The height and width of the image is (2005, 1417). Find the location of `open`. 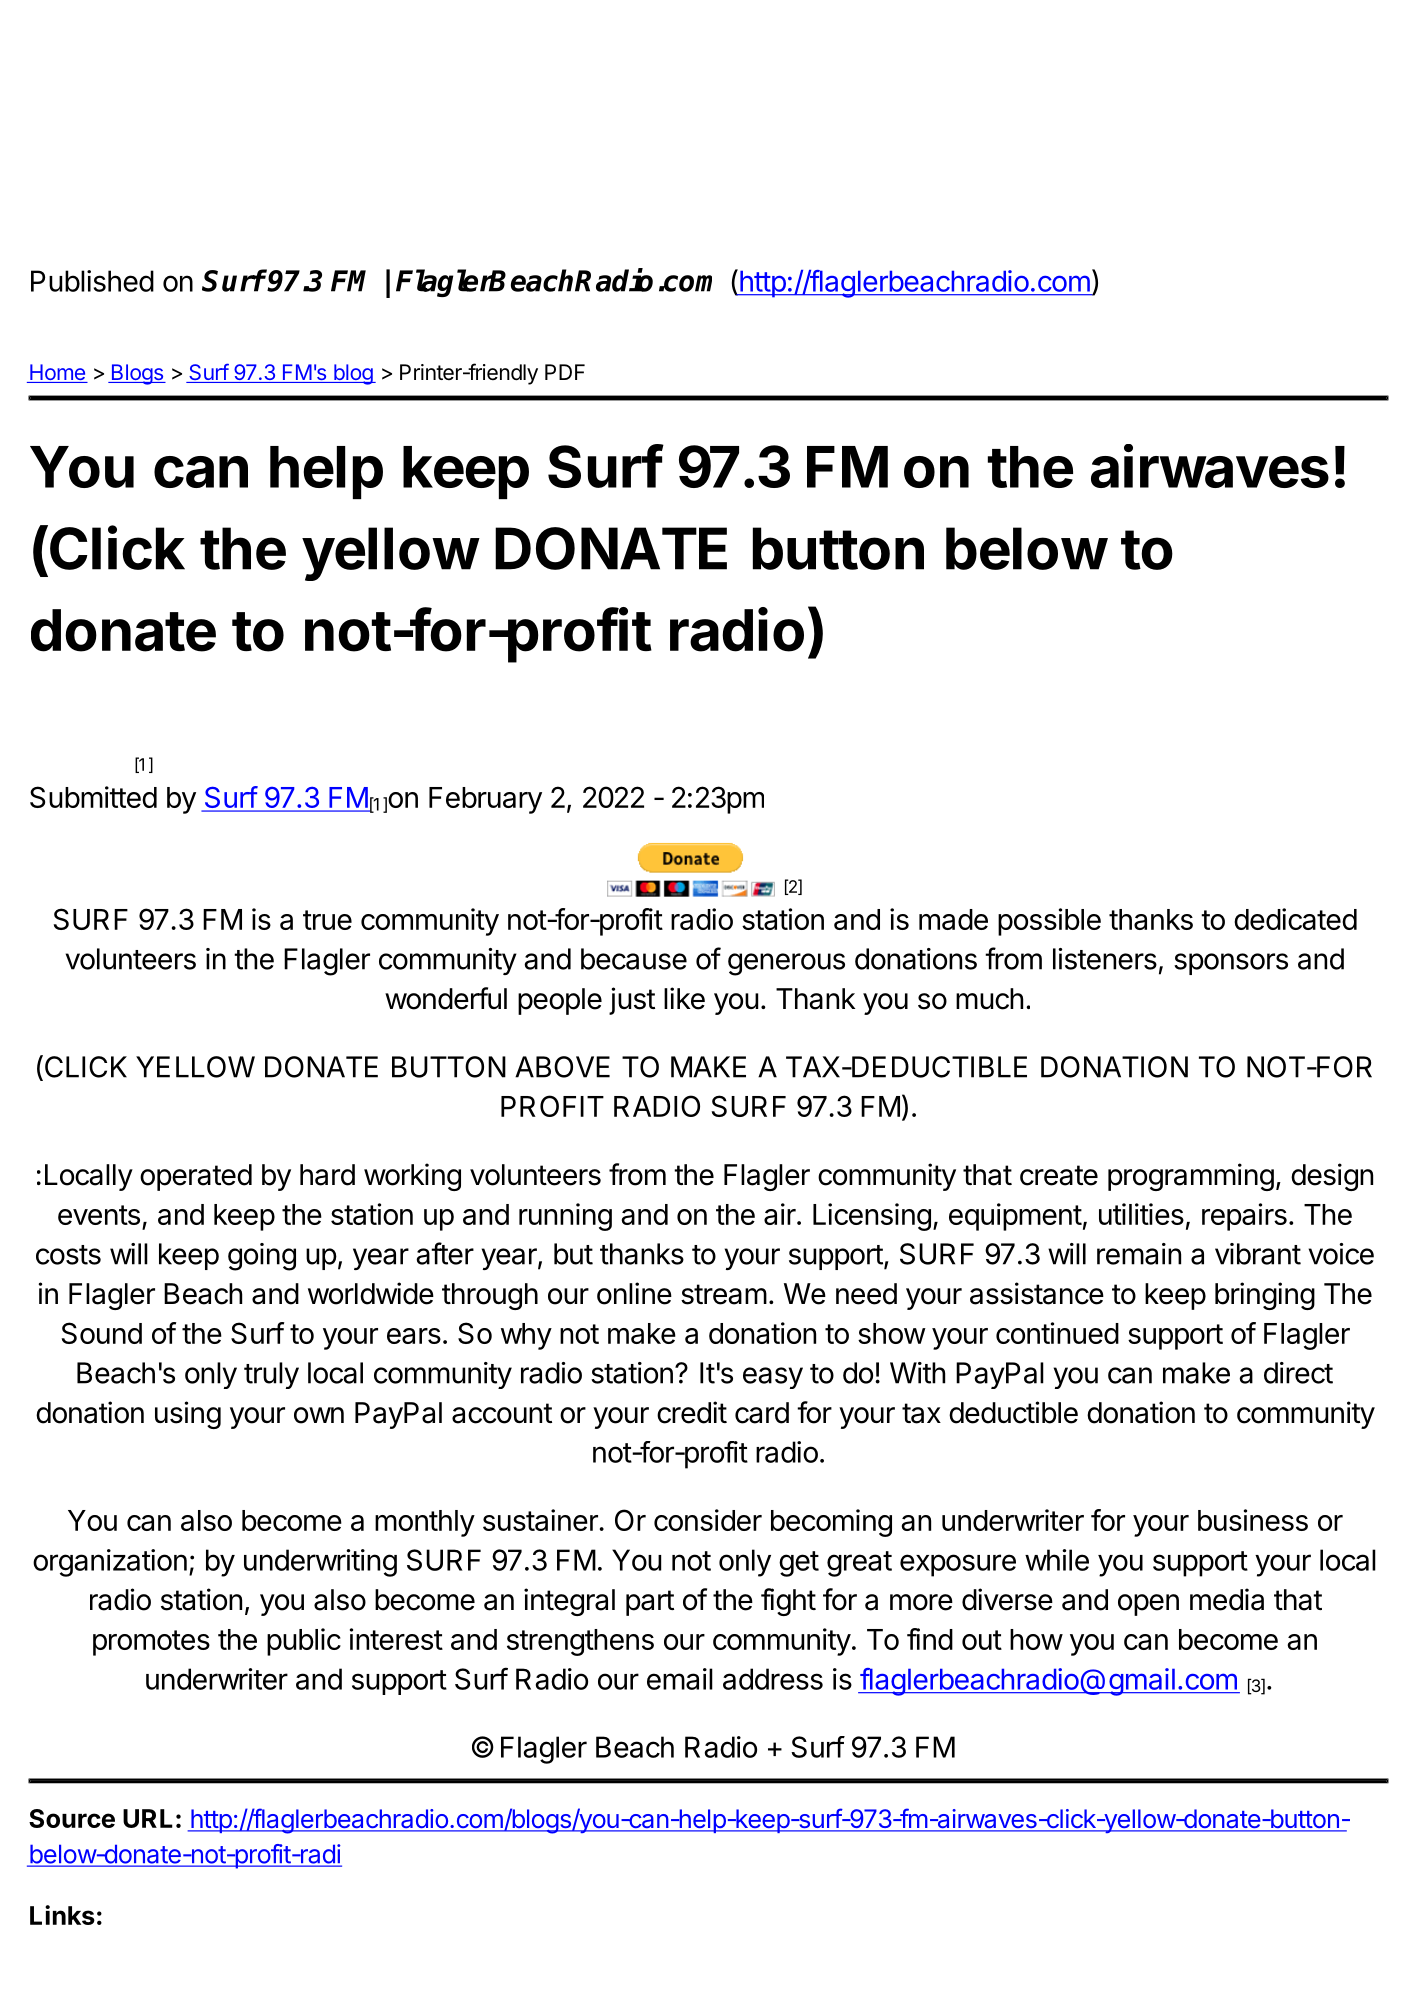

open is located at coordinates (1148, 1605).
